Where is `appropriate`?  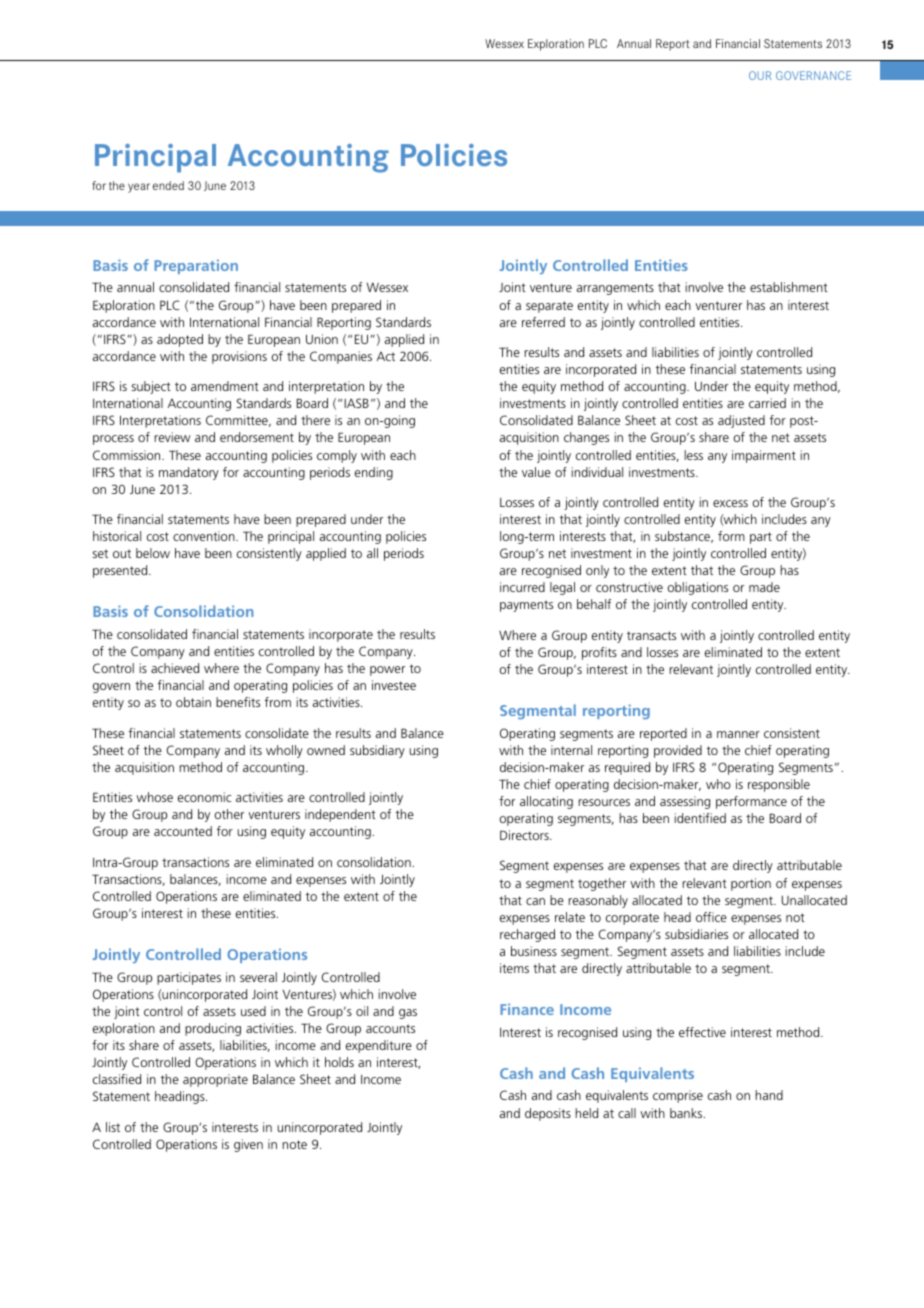
appropriate is located at coordinates (215, 1080).
